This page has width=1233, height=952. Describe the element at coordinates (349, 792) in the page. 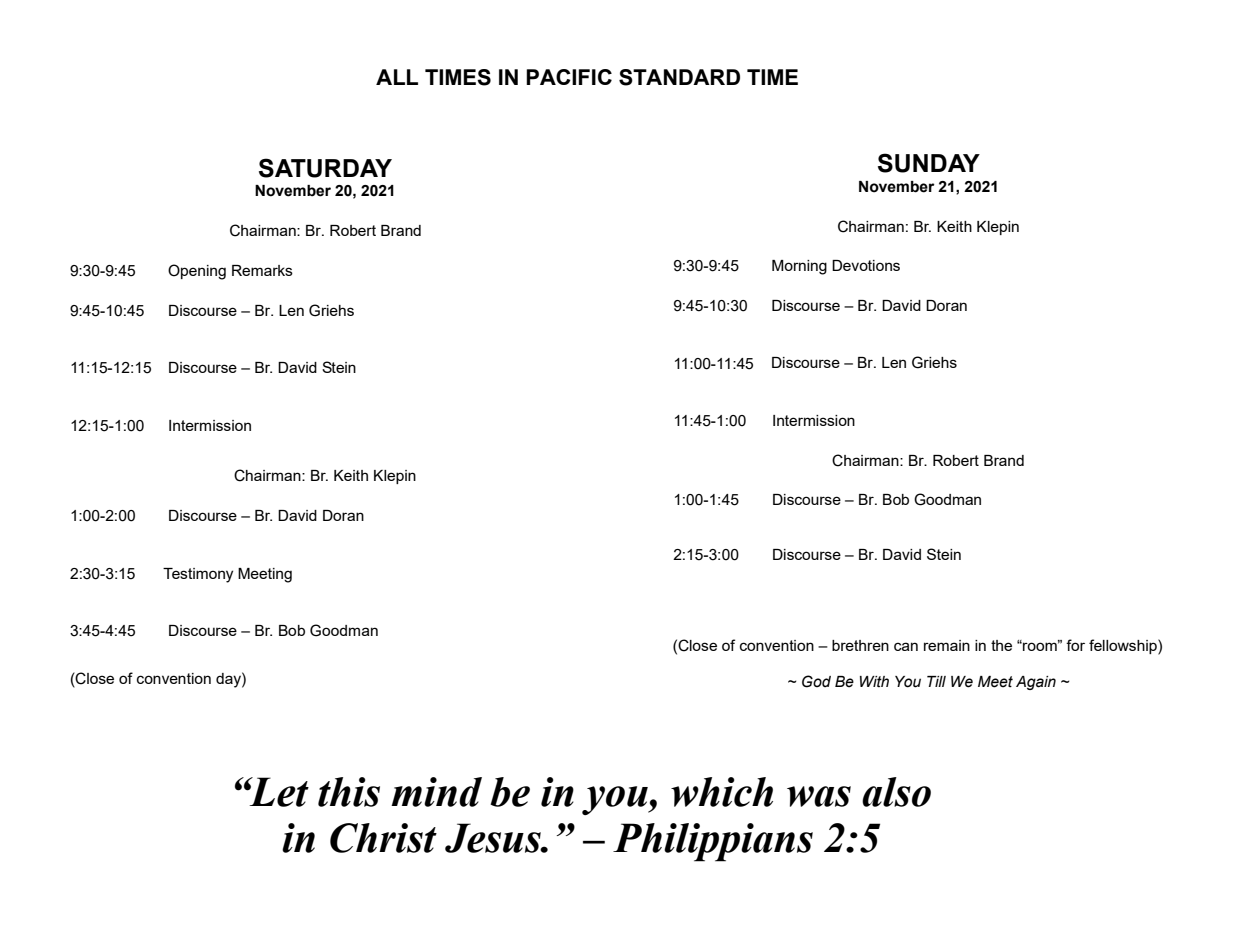

I see `this` at that location.
